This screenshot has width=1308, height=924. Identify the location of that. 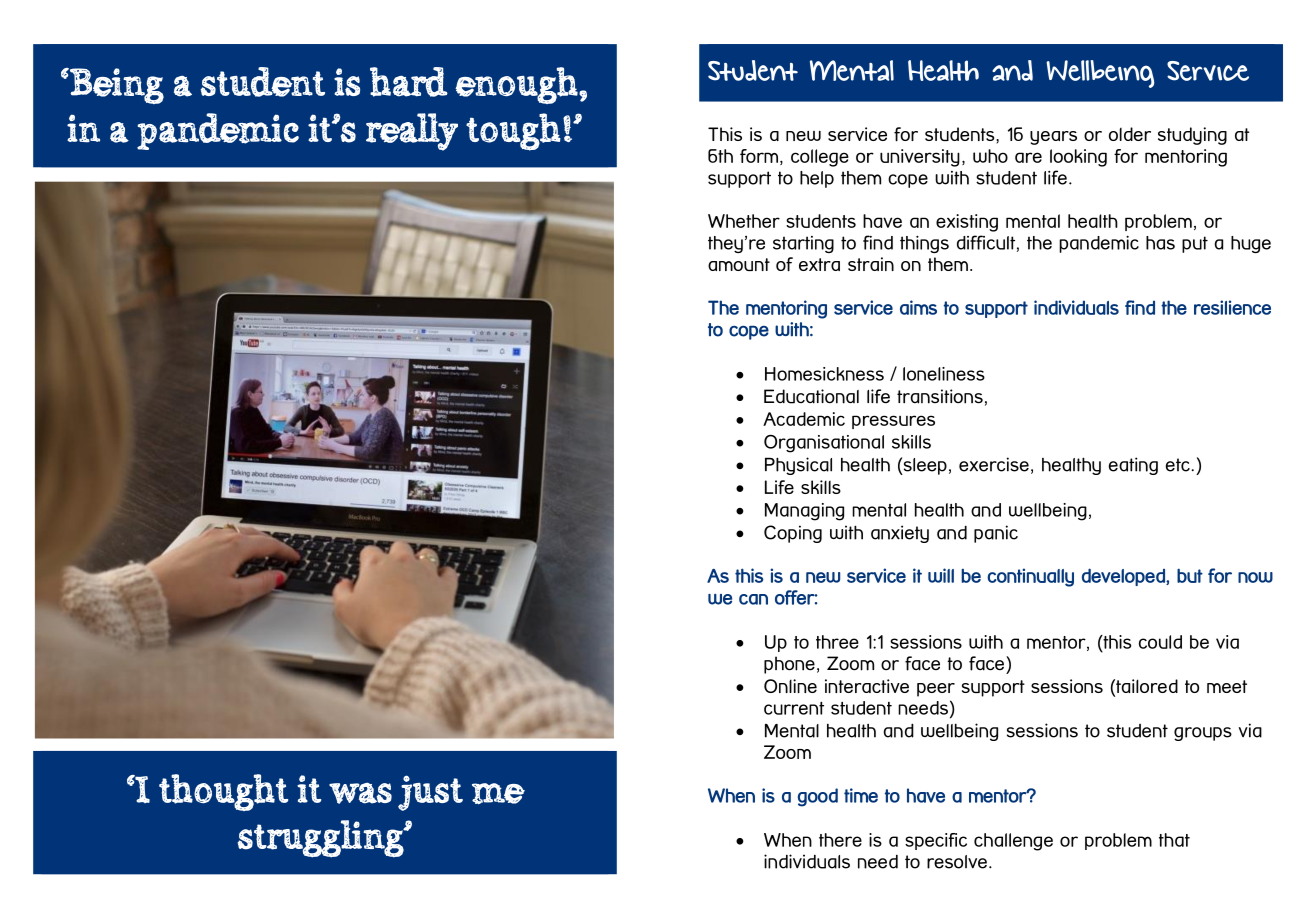
(1174, 840).
